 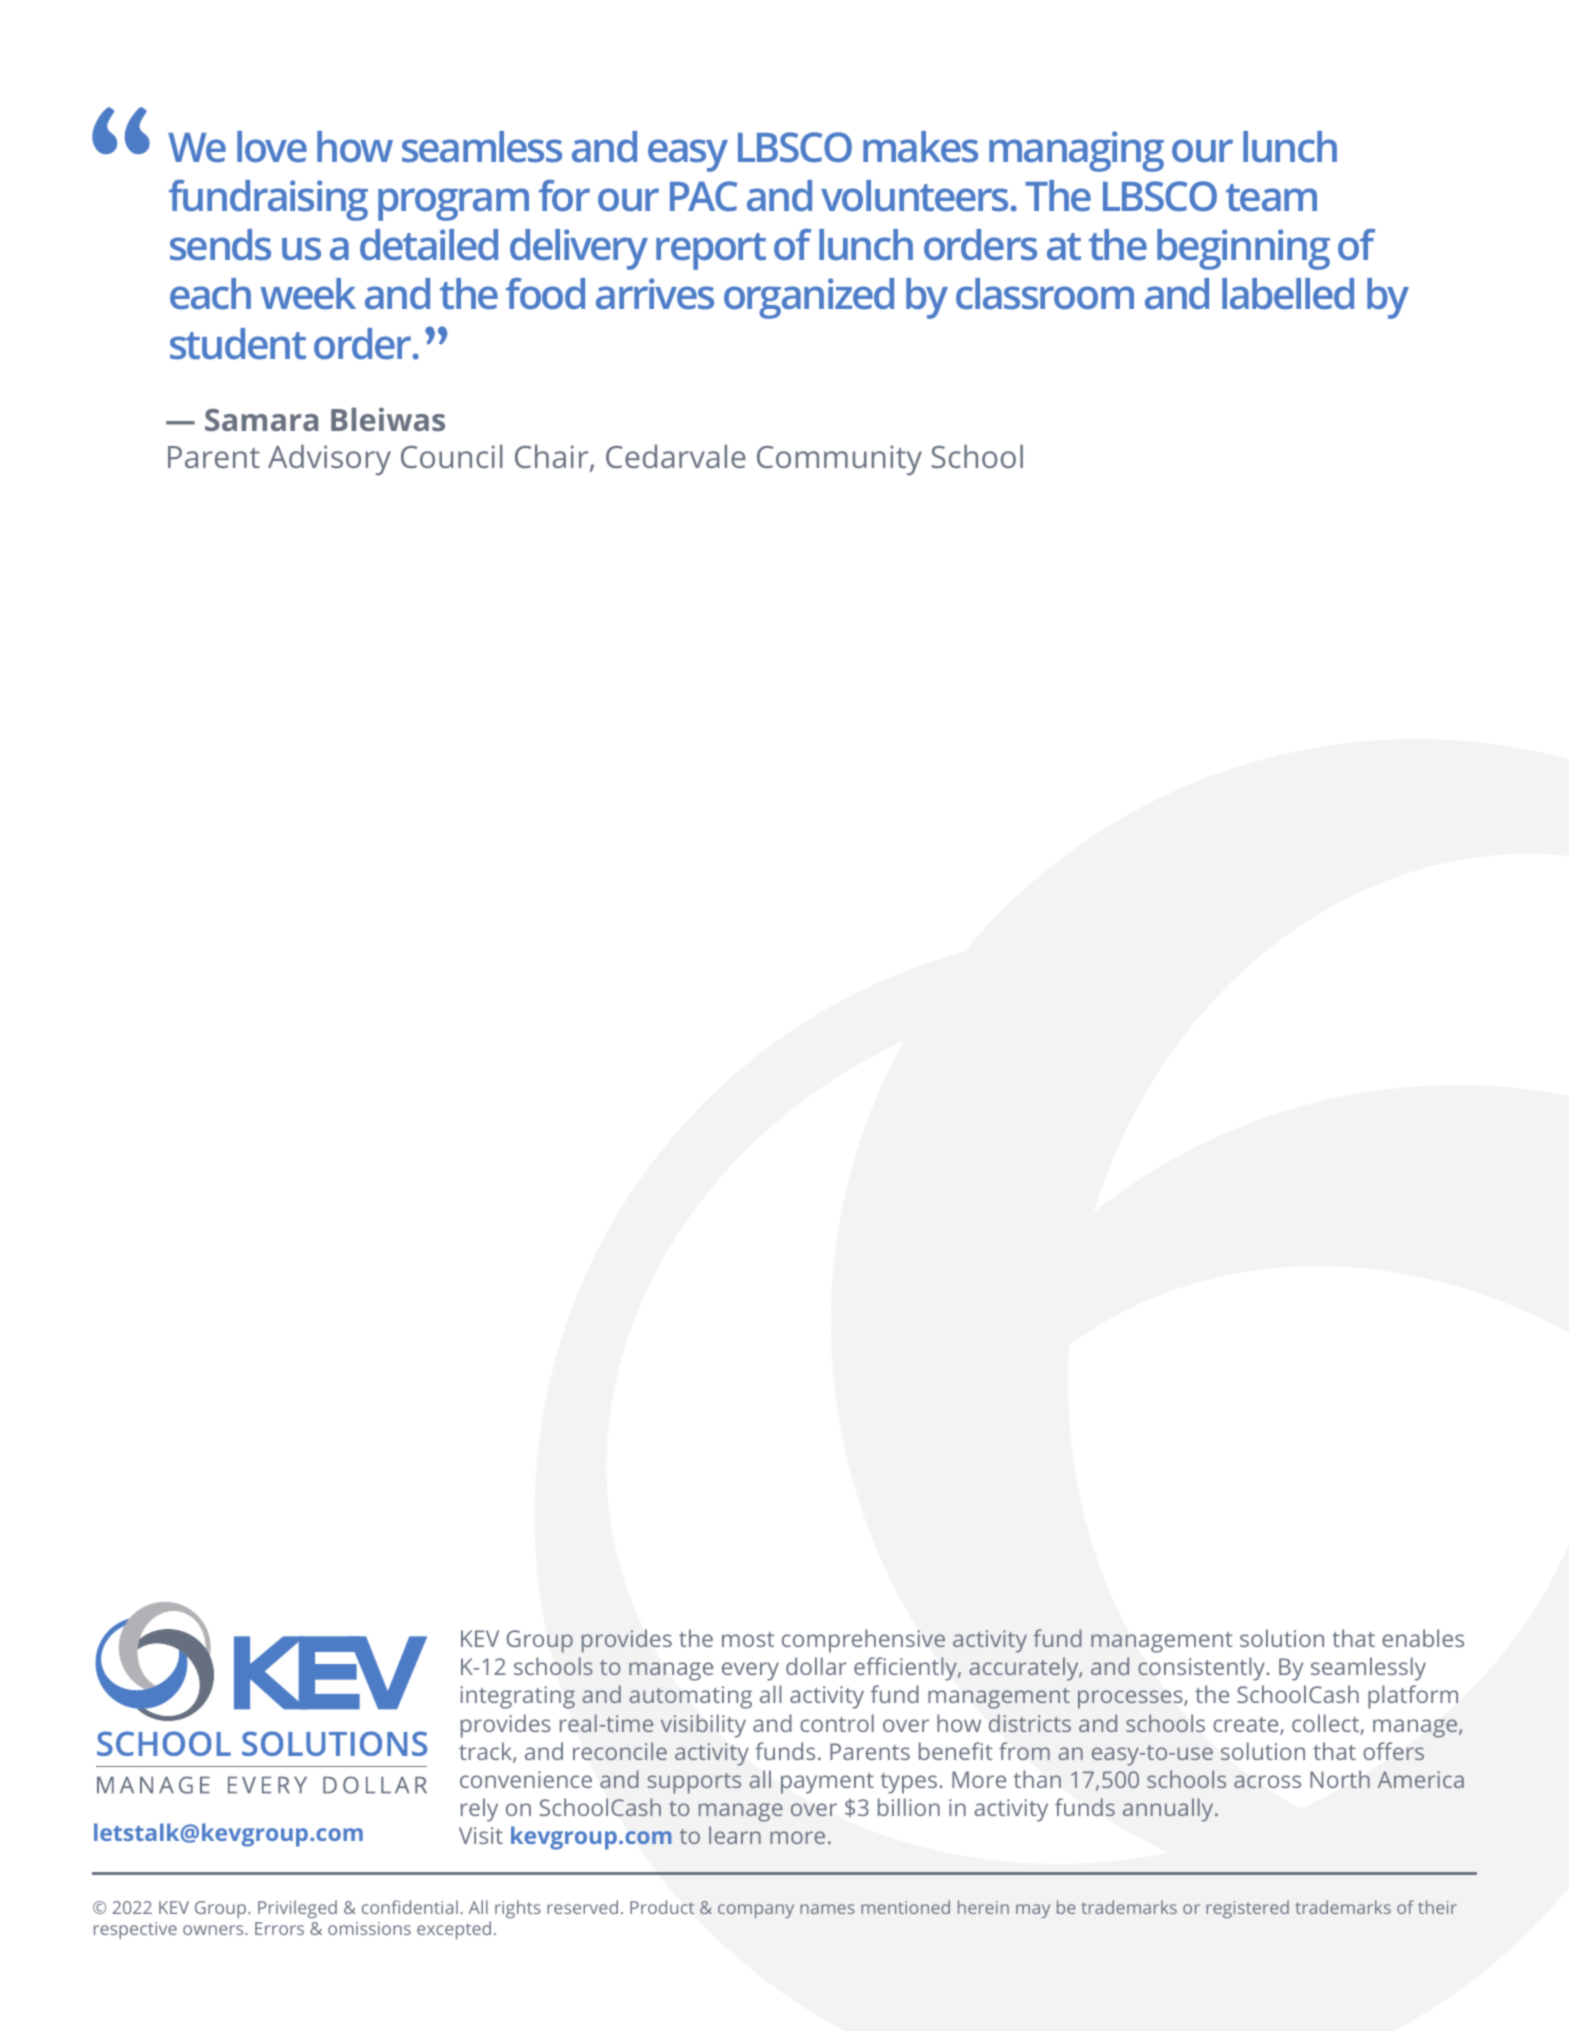 I want to click on Advisory, so click(x=329, y=460).
